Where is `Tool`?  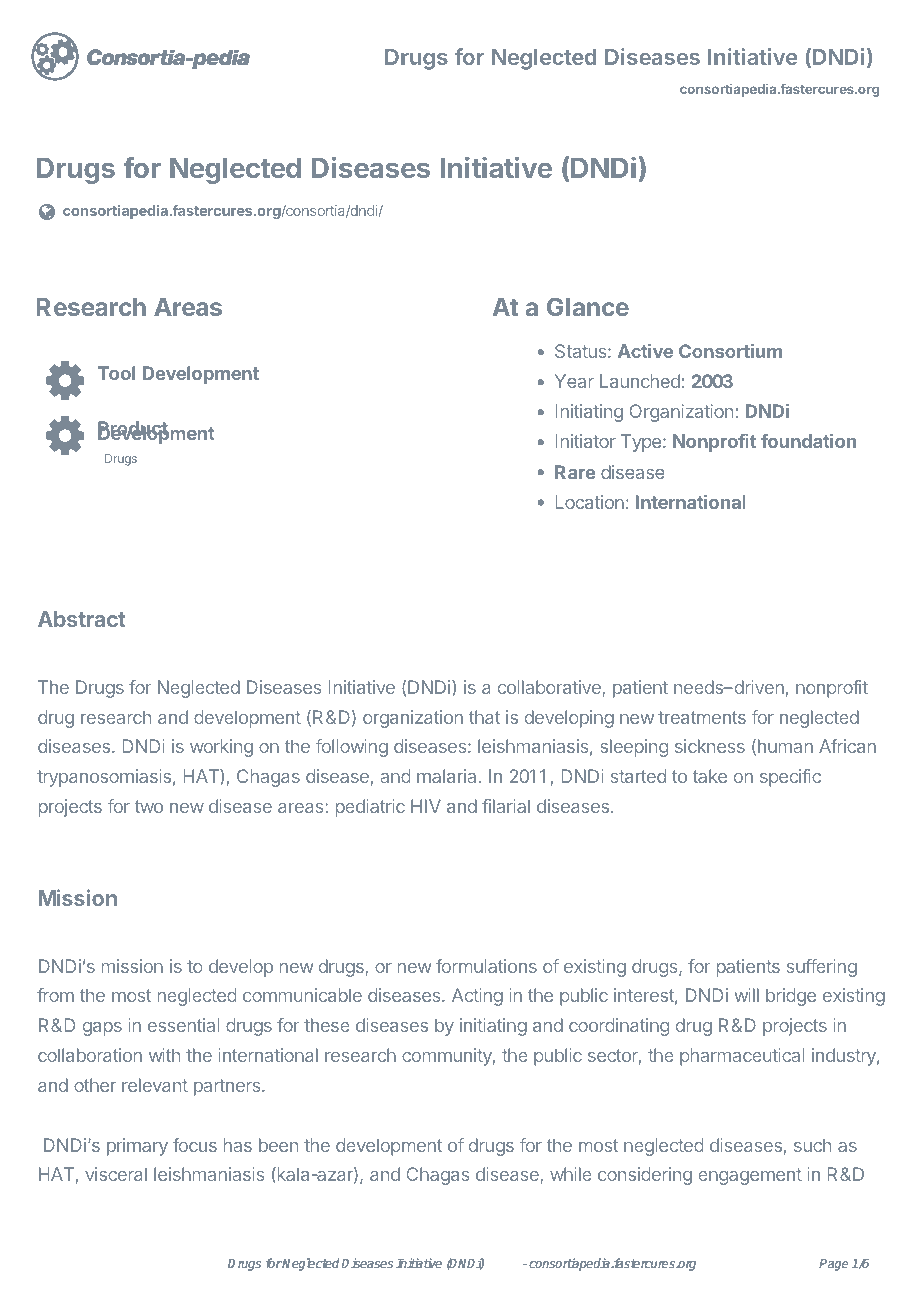
Tool is located at coordinates (116, 373).
